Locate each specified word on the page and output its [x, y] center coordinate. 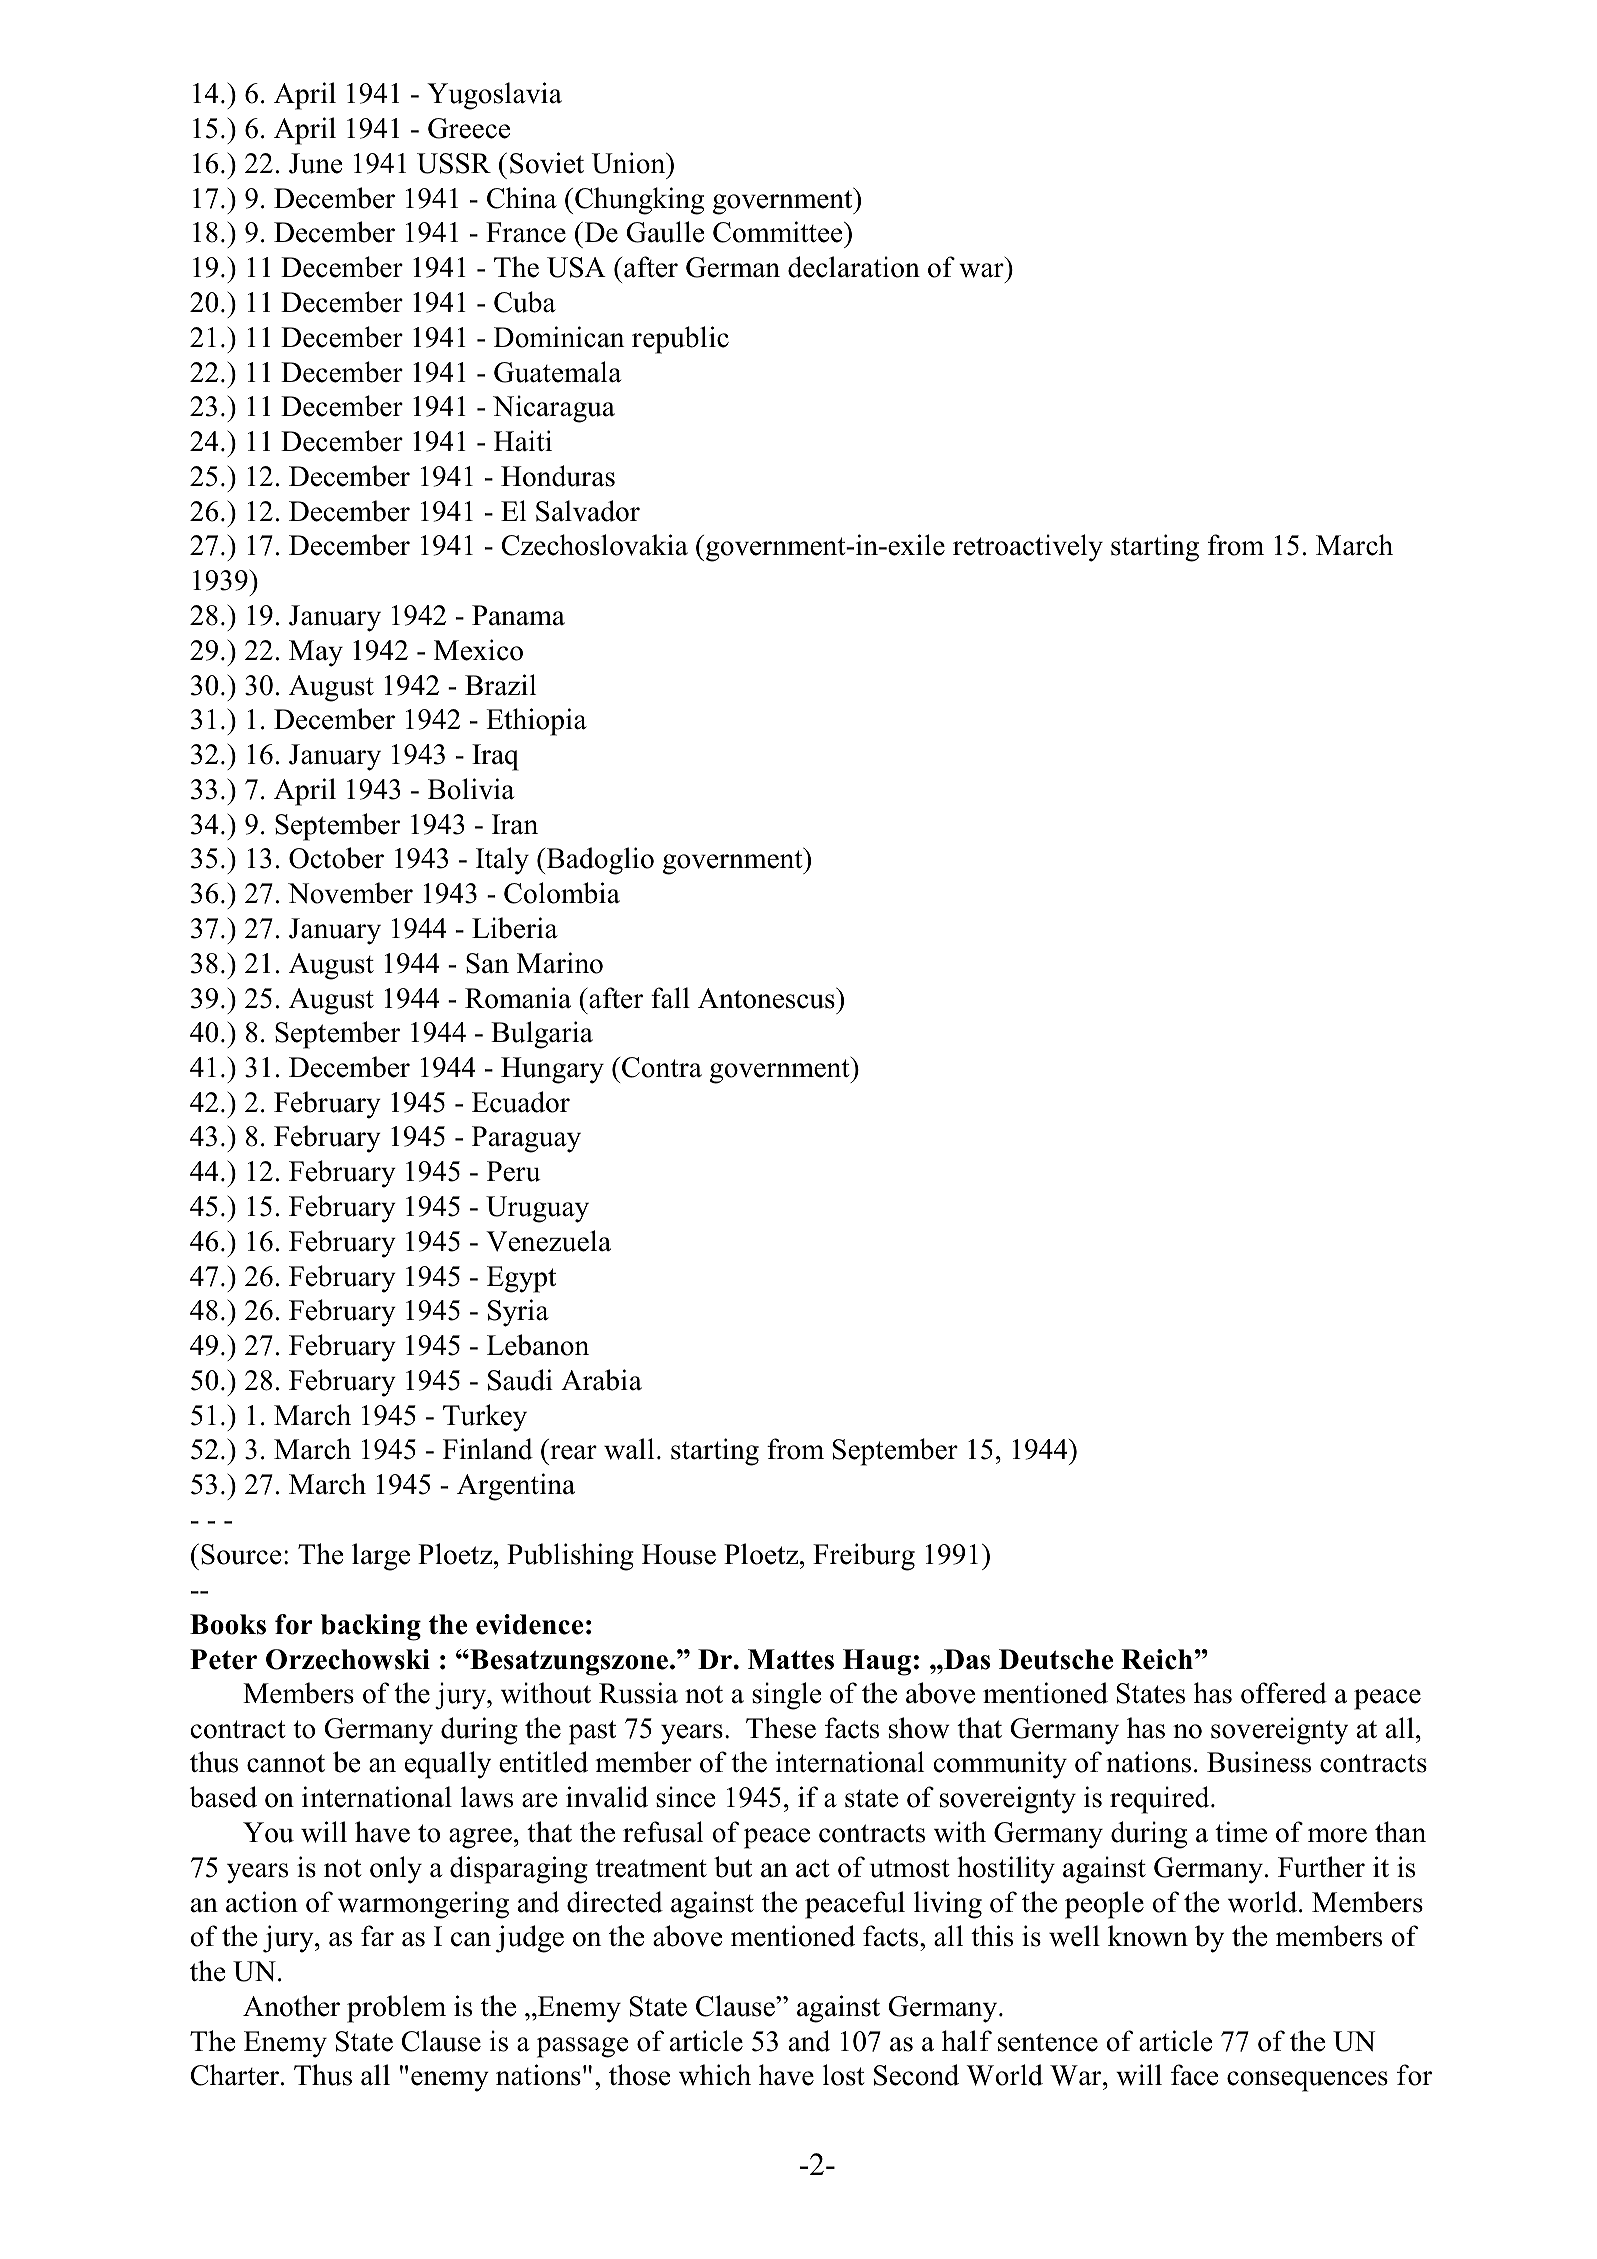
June [315, 163]
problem [396, 2009]
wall [629, 1449]
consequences [1307, 2081]
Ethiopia [536, 722]
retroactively [1028, 548]
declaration [854, 267]
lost [844, 2075]
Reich [1157, 1659]
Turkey [485, 1418]
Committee [779, 232]
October [336, 858]
